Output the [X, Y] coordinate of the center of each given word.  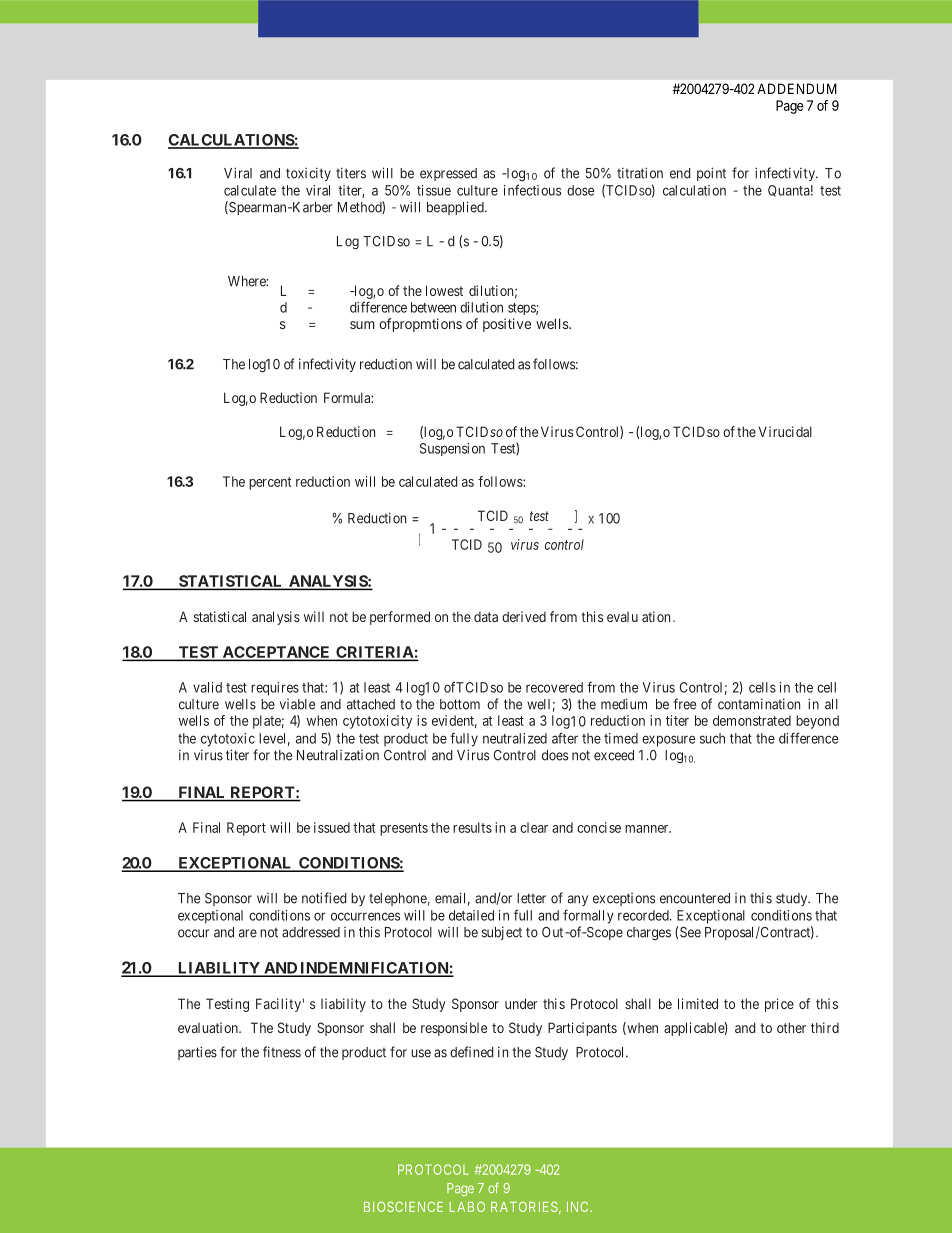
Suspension [452, 449]
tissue [434, 190]
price [779, 1005]
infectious [532, 190]
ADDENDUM [797, 88]
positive [507, 325]
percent [270, 483]
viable [297, 704]
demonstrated [752, 720]
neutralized [515, 738]
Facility [278, 1005]
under [521, 1003]
